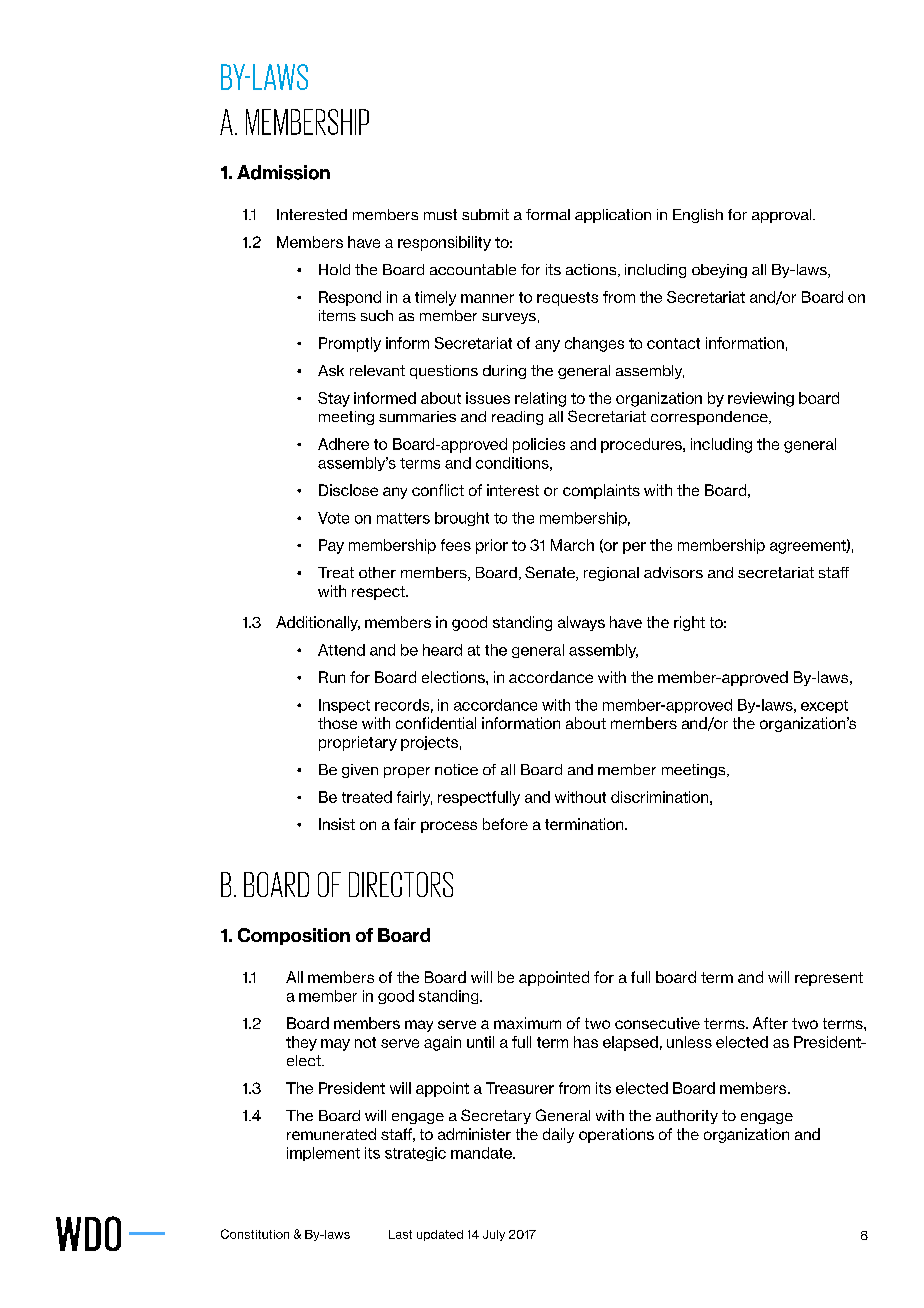 The image size is (924, 1308). Describe the element at coordinates (323, 1154) in the screenshot. I see `implement` at that location.
